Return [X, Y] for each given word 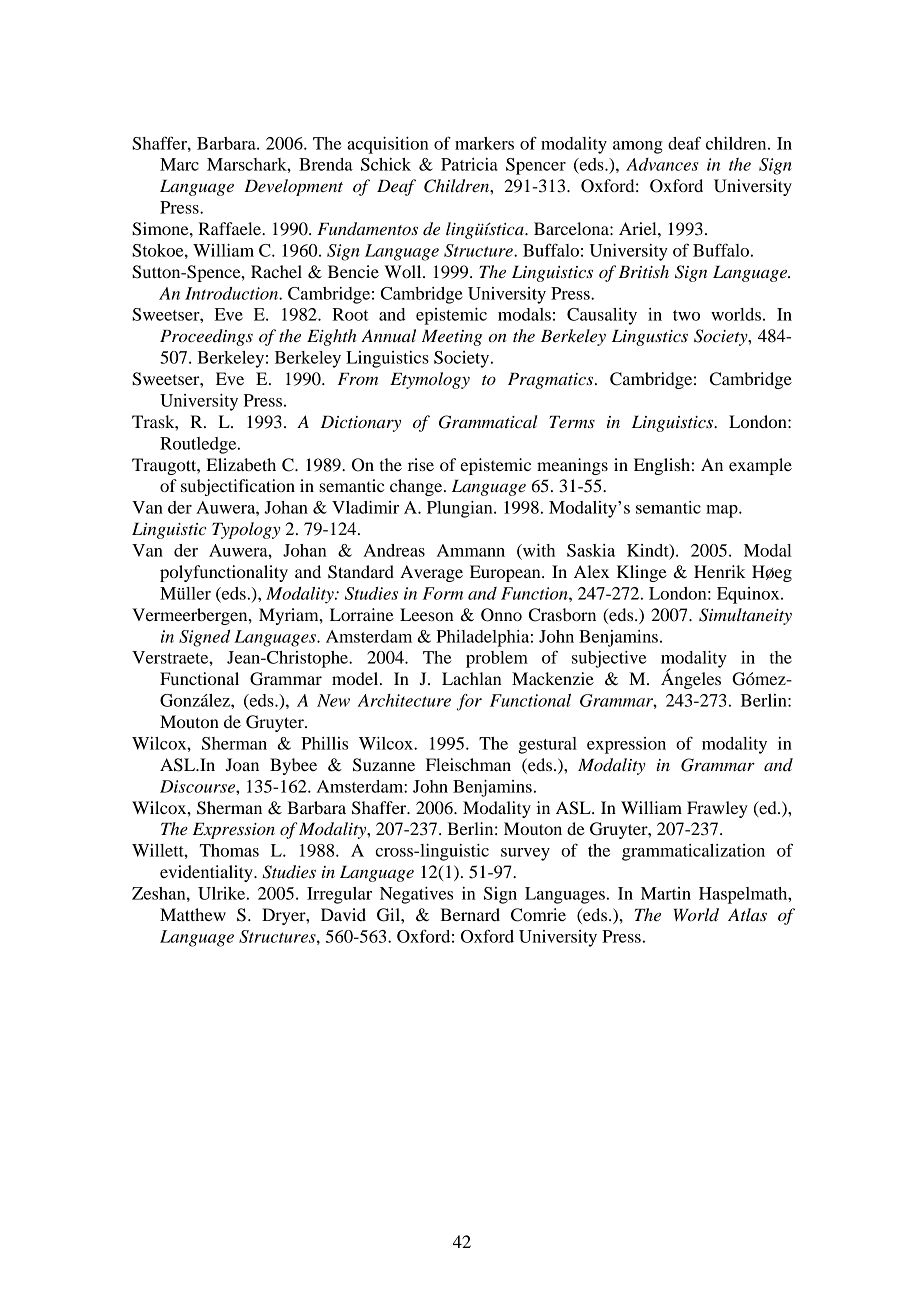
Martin [666, 893]
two [686, 315]
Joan [242, 764]
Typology [246, 530]
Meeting [452, 338]
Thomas [229, 850]
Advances [662, 164]
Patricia [469, 164]
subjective [609, 659]
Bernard [470, 914]
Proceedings [206, 337]
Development [293, 187]
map [723, 511]
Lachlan [472, 678]
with [538, 550]
